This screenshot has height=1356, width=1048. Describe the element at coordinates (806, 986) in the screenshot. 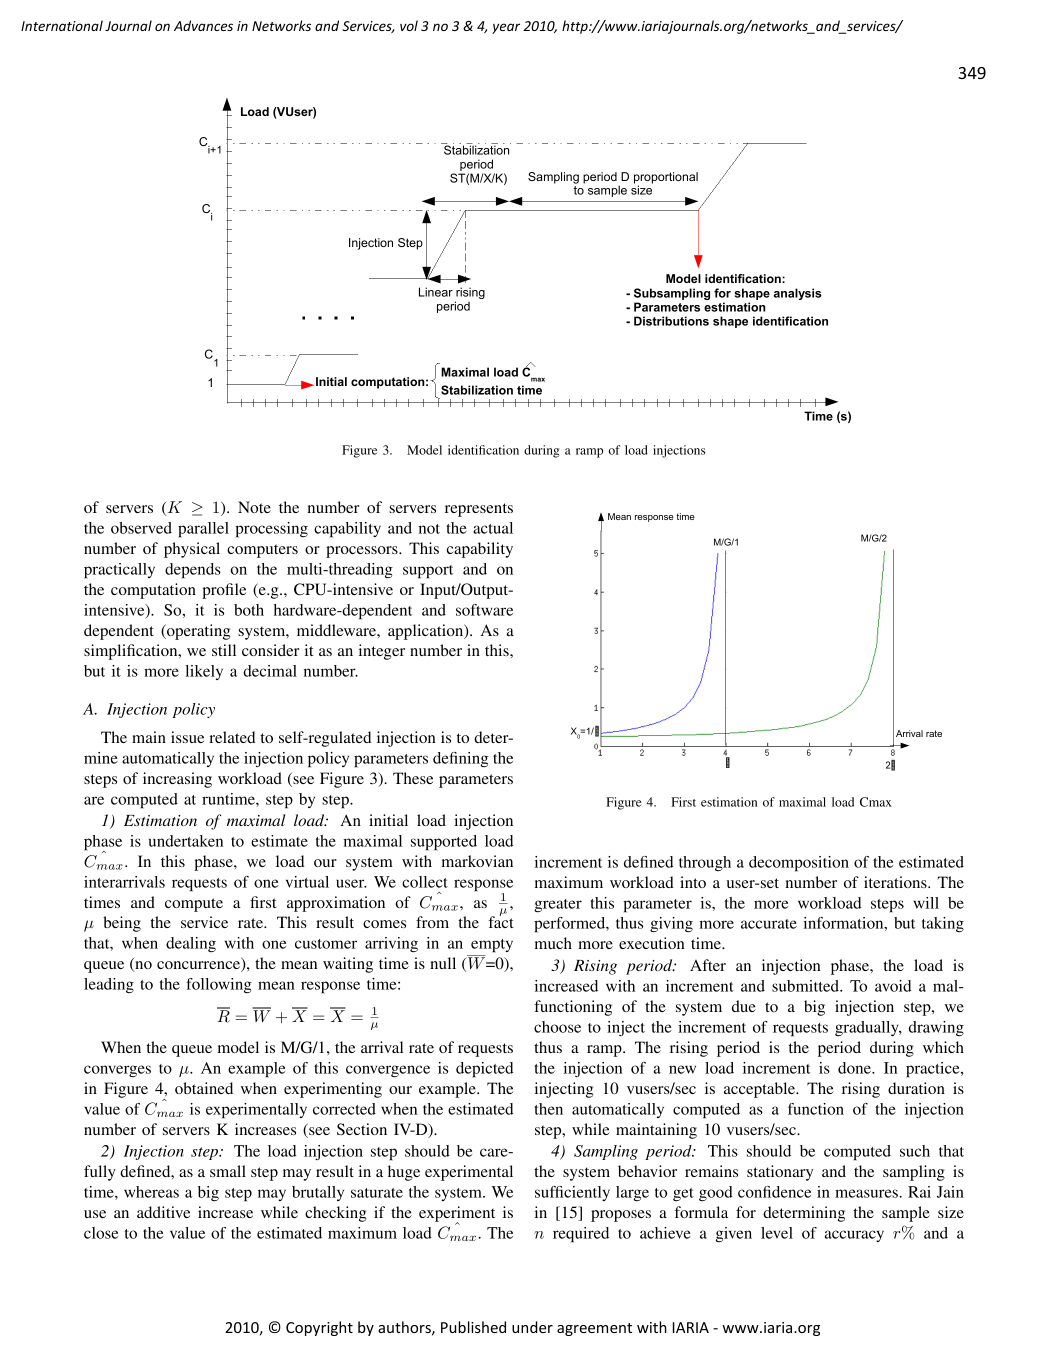

I see `submitted` at that location.
